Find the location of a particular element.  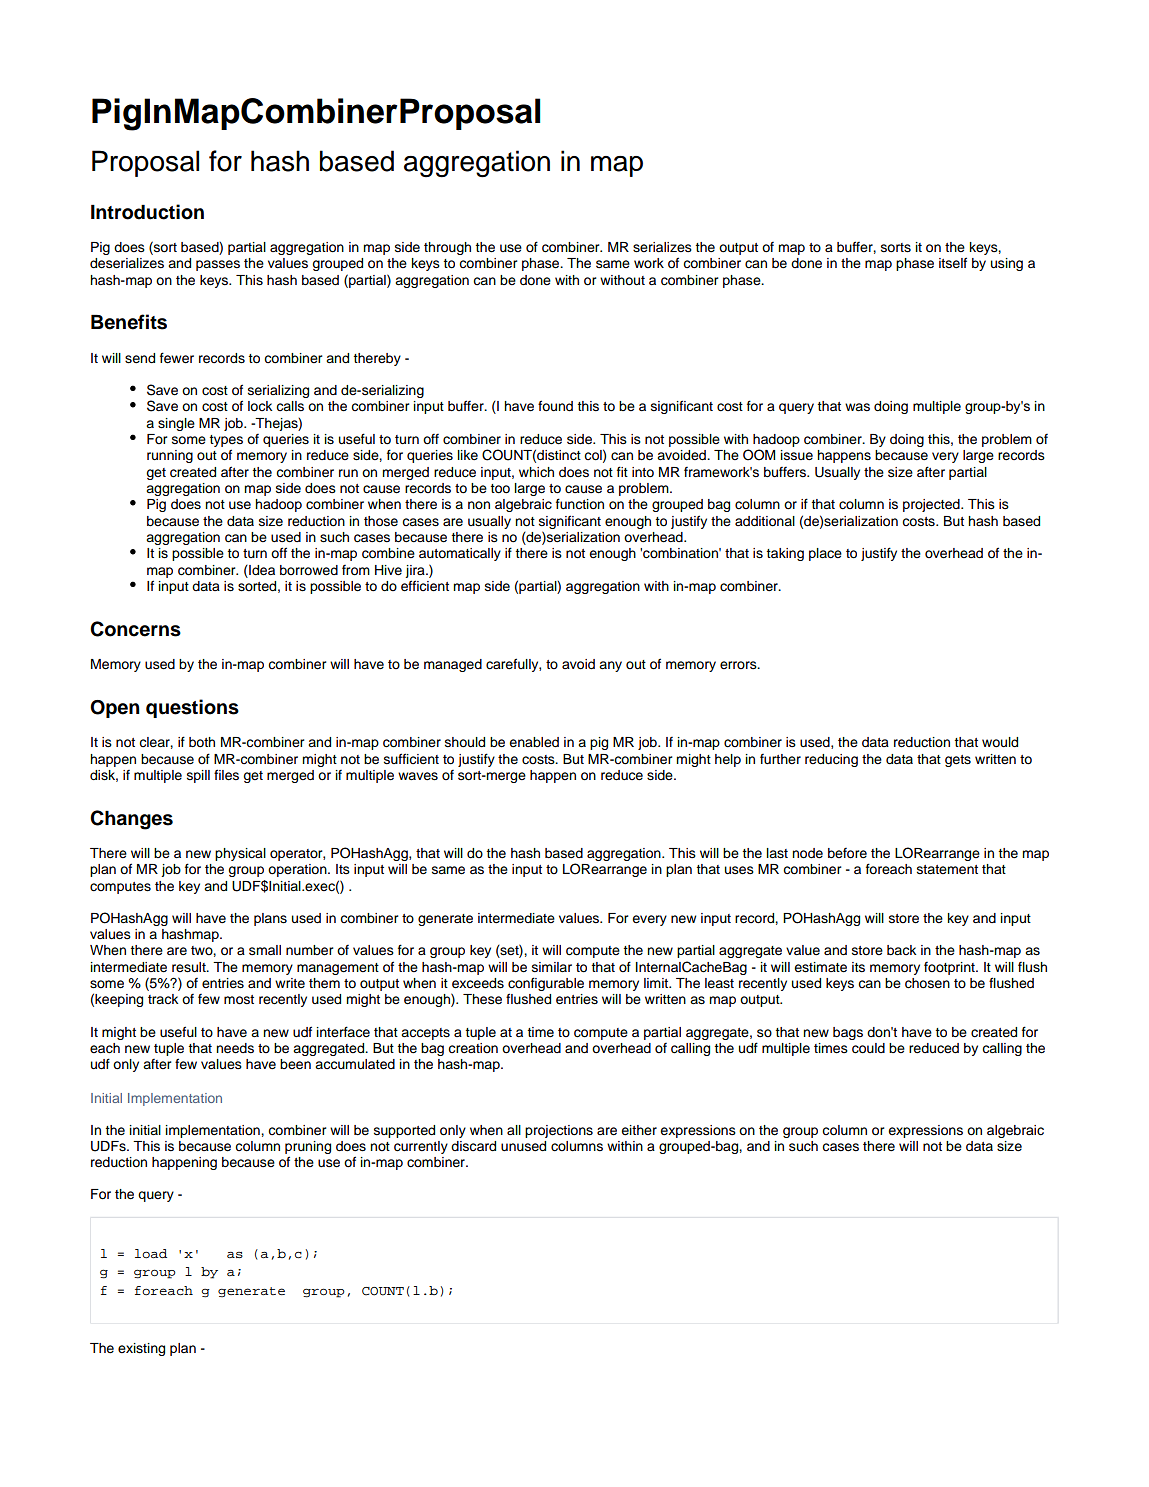

existing is located at coordinates (141, 1349).
